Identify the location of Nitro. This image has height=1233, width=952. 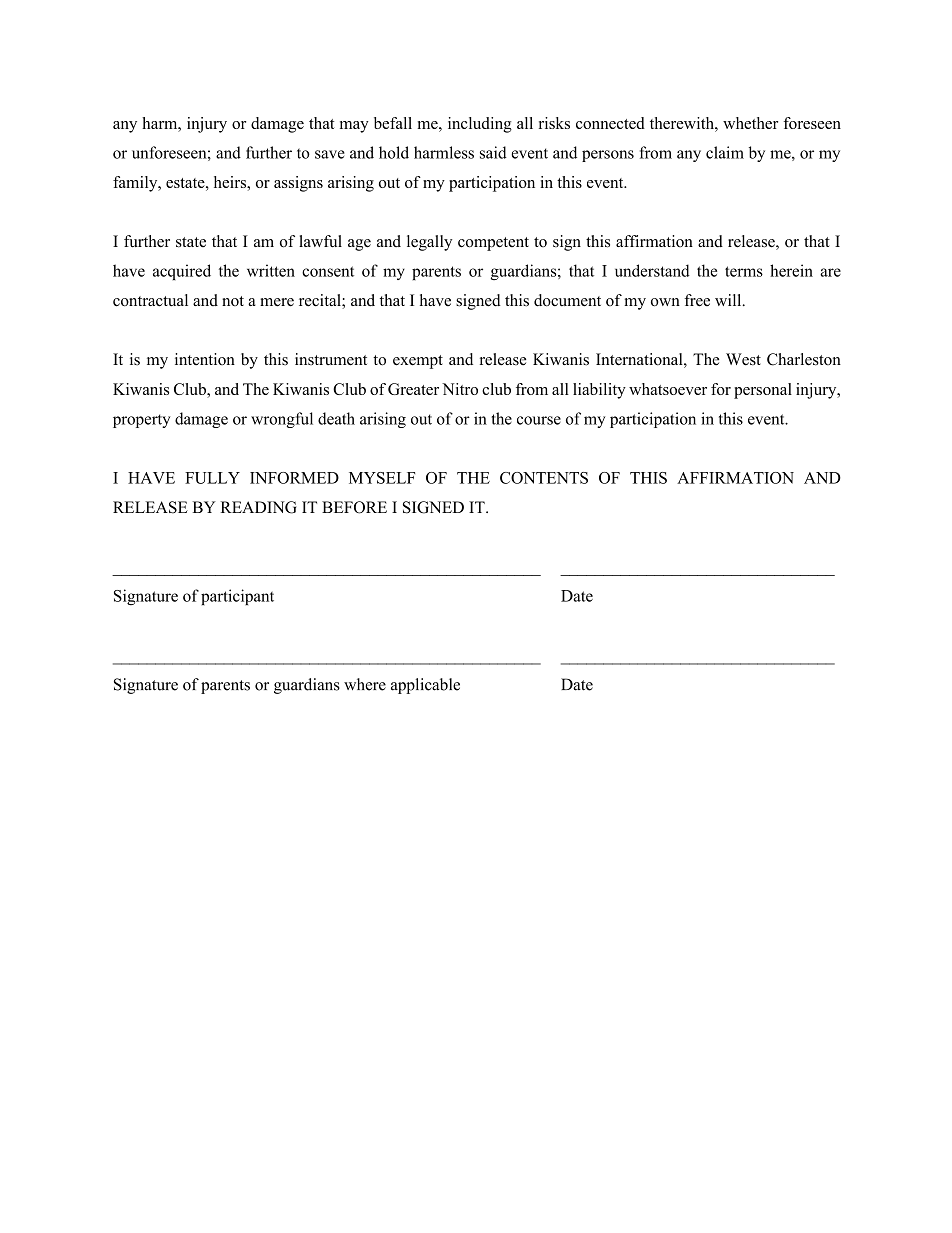
(460, 389).
